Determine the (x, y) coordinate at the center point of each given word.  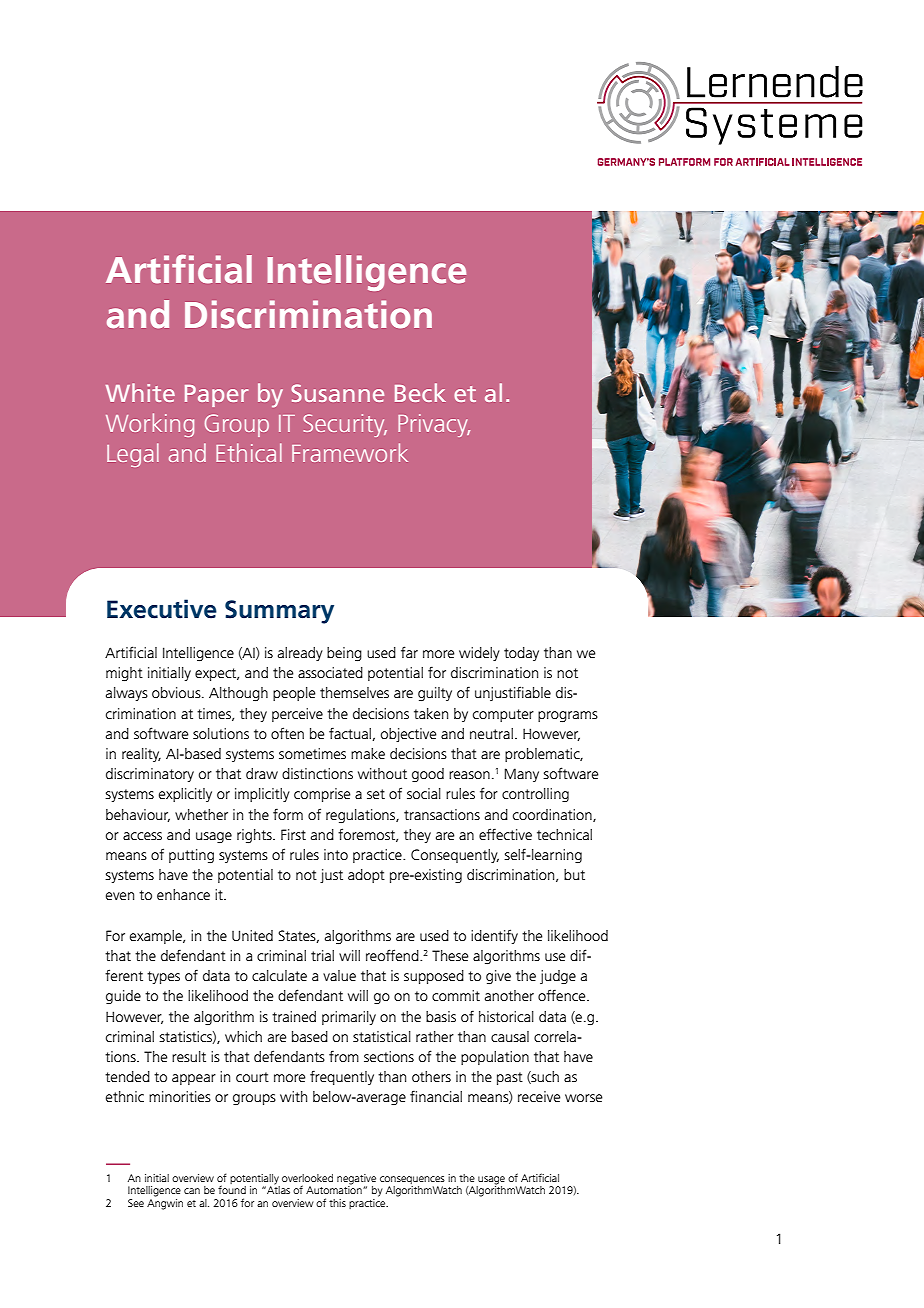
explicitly (185, 795)
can (192, 1191)
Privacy (434, 425)
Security (345, 425)
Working (150, 425)
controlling (535, 795)
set (376, 794)
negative (356, 1180)
